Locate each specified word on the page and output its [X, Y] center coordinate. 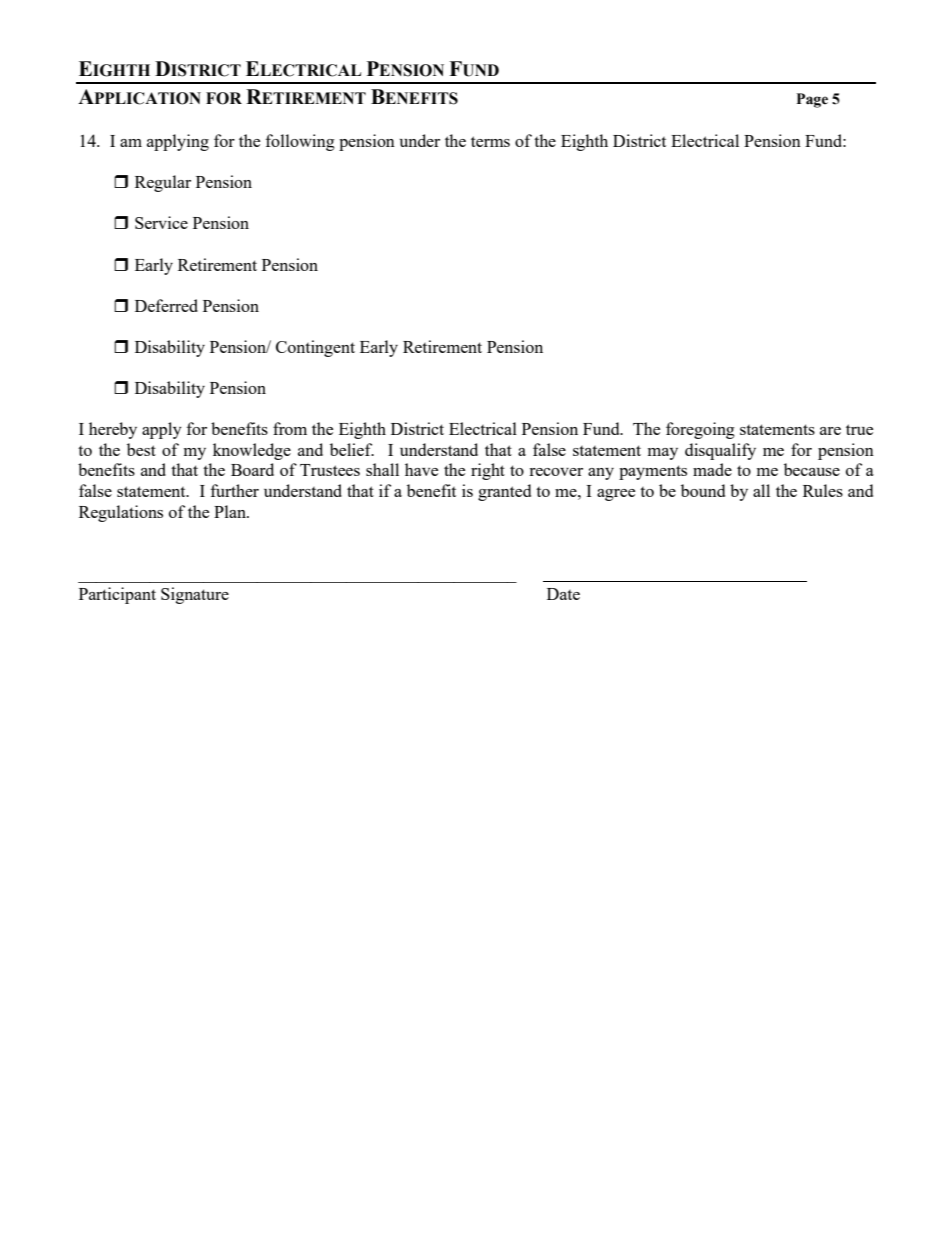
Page [812, 100]
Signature [195, 595]
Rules [823, 490]
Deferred [166, 305]
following [300, 142]
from [290, 428]
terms [490, 141]
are [830, 431]
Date [563, 594]
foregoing [700, 430]
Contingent [315, 348]
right [488, 471]
